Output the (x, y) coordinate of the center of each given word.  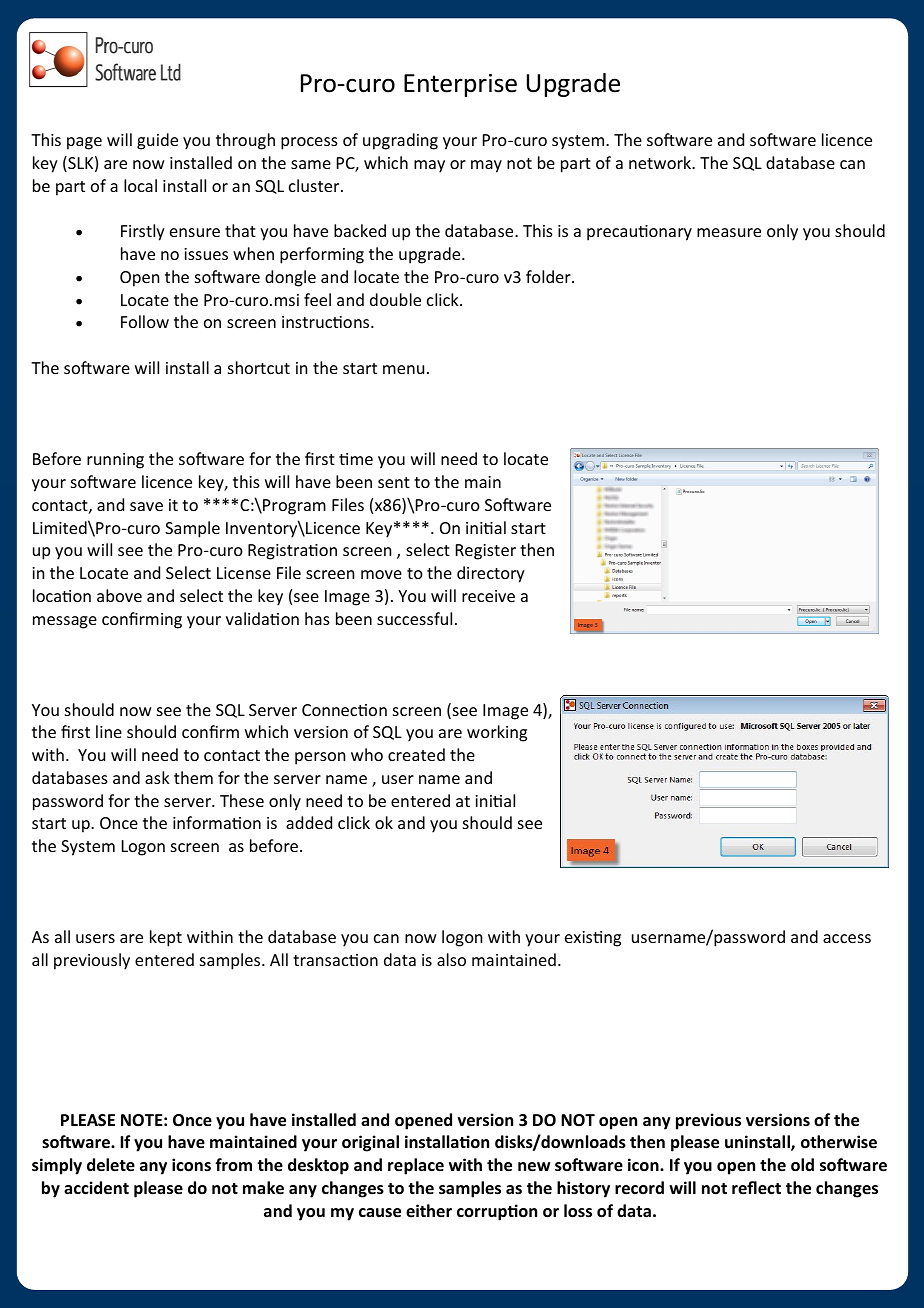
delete (111, 1165)
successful (414, 618)
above (119, 595)
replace (416, 1166)
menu (403, 369)
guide (157, 141)
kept (166, 938)
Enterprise (460, 85)
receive (488, 596)
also (451, 959)
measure (729, 232)
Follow (145, 321)
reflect (756, 1188)
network (661, 162)
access (847, 938)
